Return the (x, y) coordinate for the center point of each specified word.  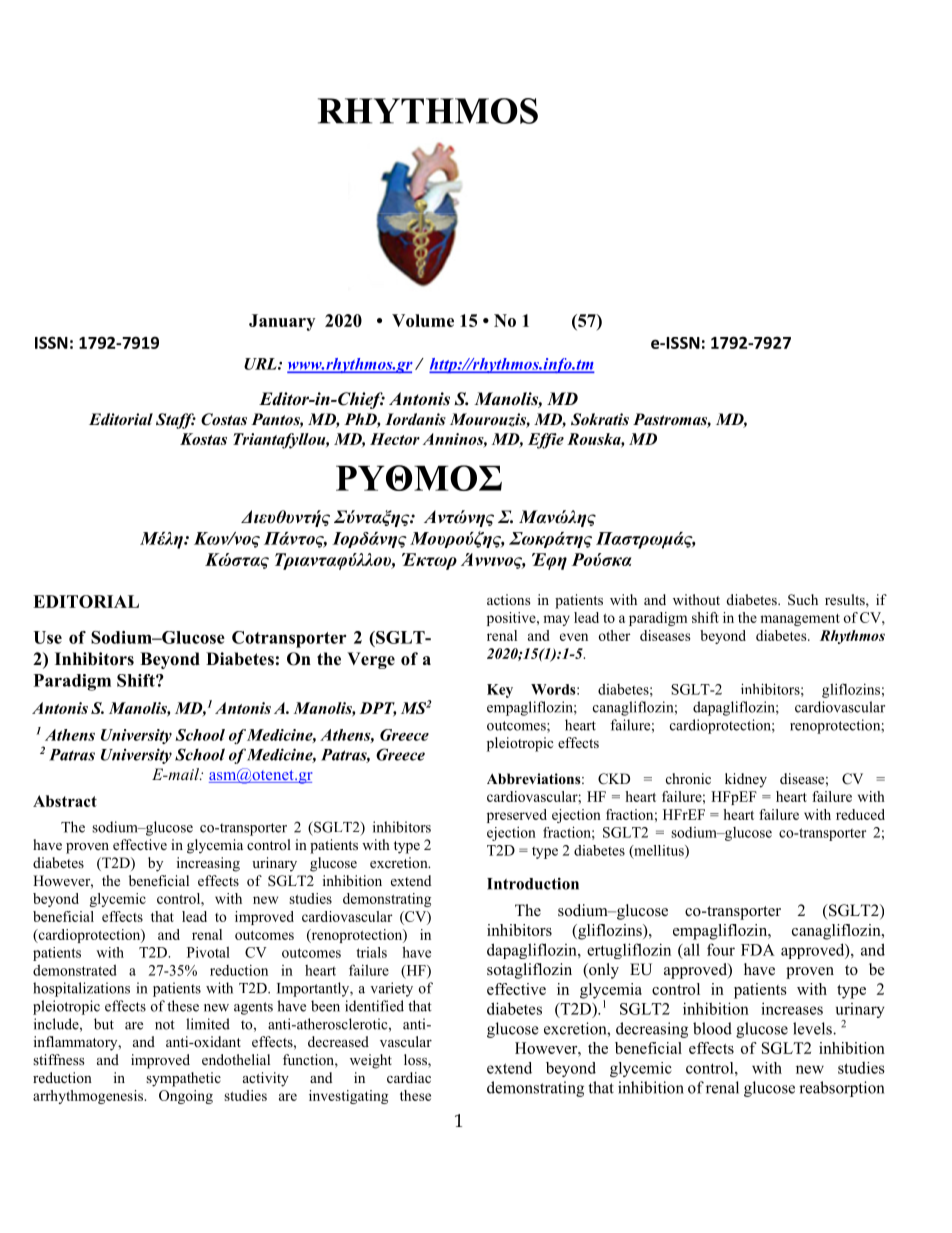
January (282, 322)
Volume (423, 320)
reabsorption (841, 1089)
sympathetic (183, 1079)
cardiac (409, 1077)
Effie (546, 441)
